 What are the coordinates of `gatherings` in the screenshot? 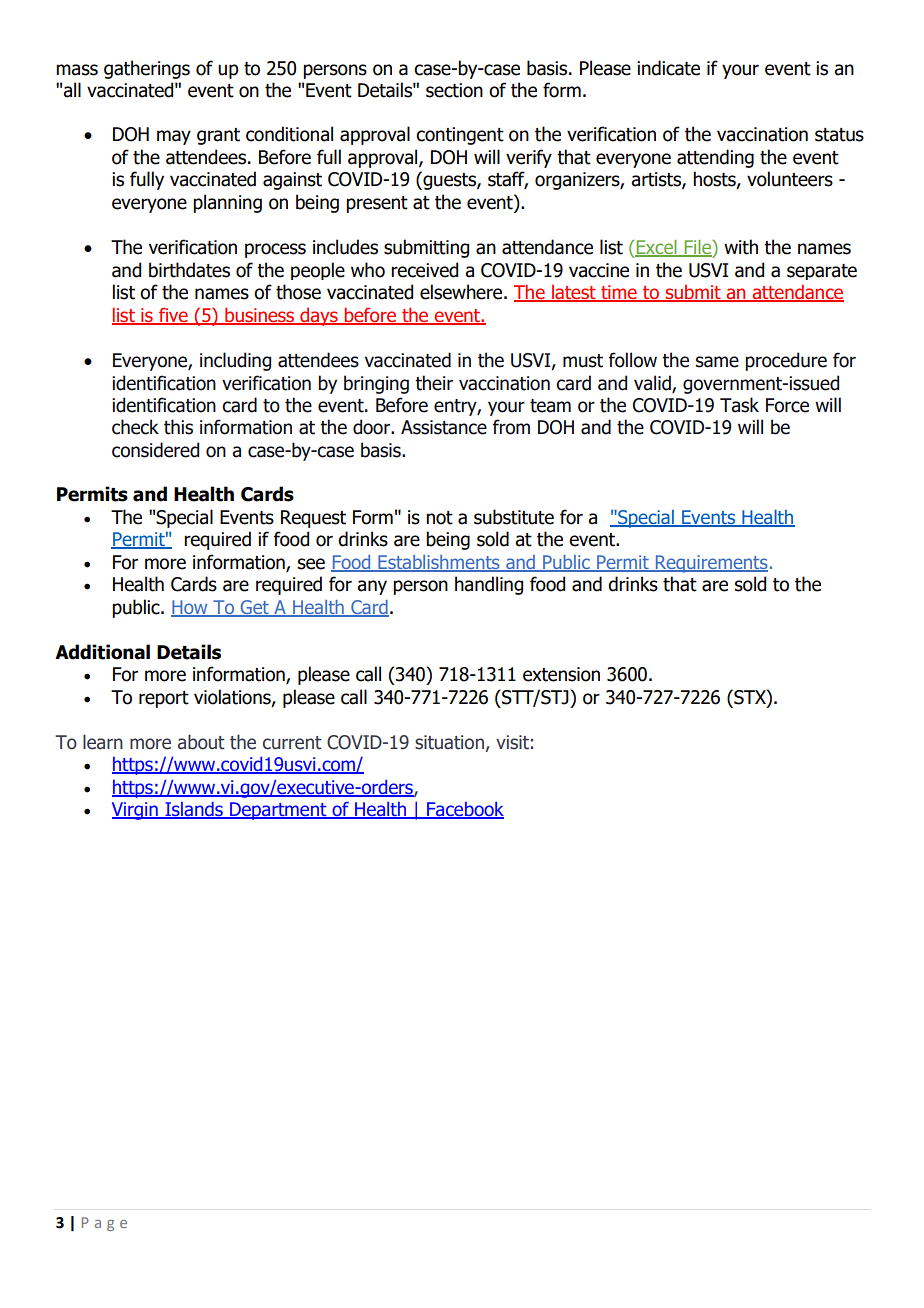 It's located at (147, 69).
